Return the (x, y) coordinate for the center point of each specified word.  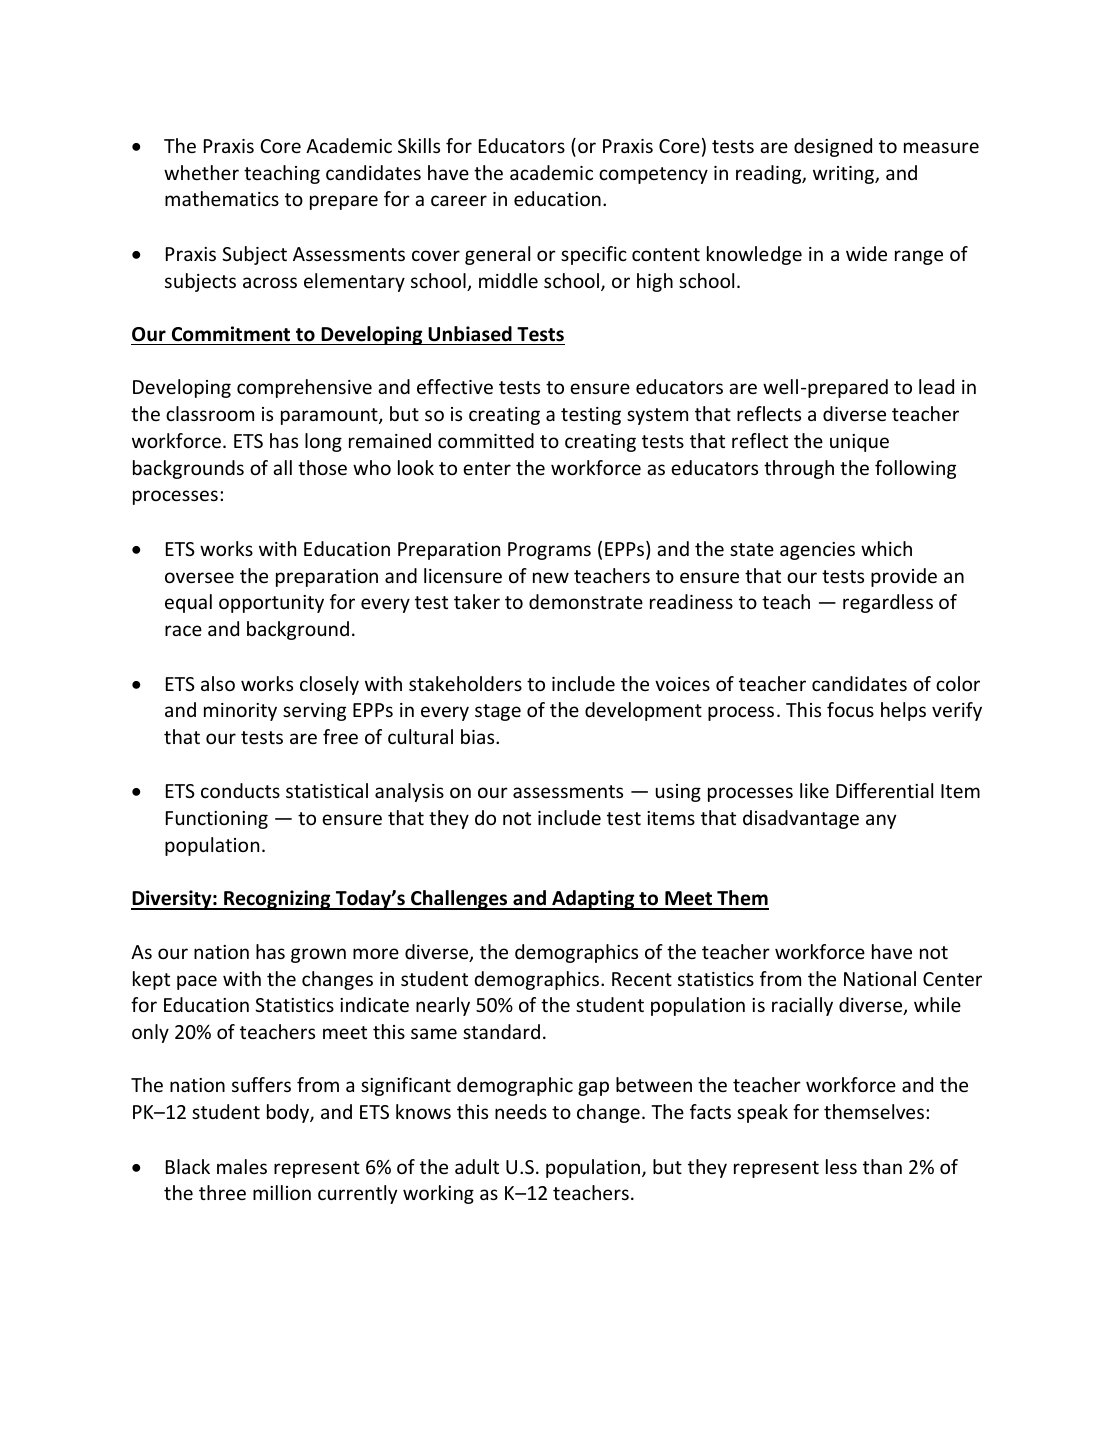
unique (859, 443)
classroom (210, 413)
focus (850, 709)
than (882, 1166)
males (242, 1166)
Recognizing (277, 900)
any (881, 821)
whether (201, 172)
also (218, 683)
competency (653, 175)
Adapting (593, 900)
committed (486, 440)
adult (477, 1166)
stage (498, 712)
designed (833, 147)
